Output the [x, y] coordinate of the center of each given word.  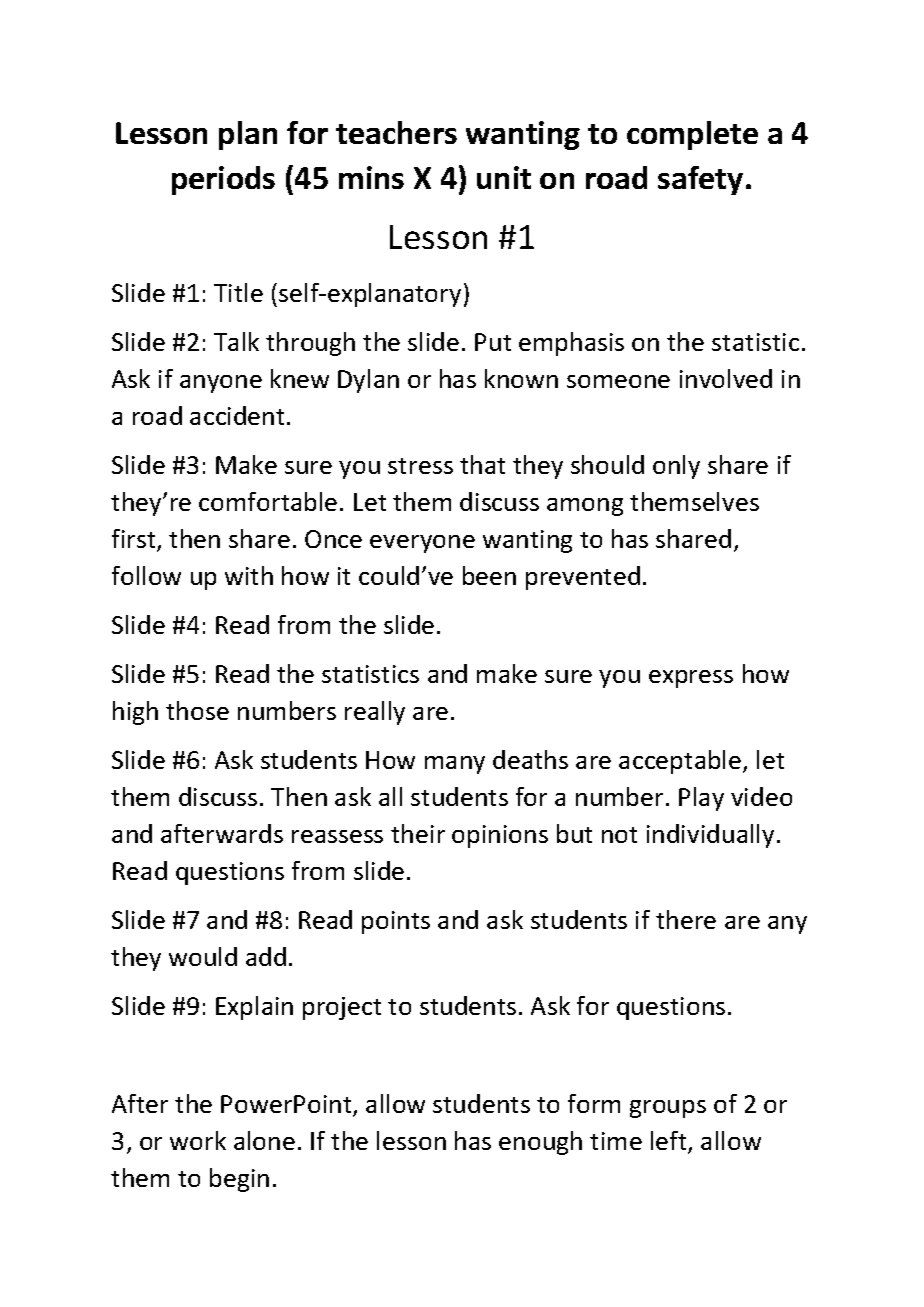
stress [420, 466]
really [375, 713]
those [197, 710]
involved [726, 378]
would [203, 956]
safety [700, 180]
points [396, 922]
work [198, 1140]
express [691, 679]
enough [540, 1143]
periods [223, 180]
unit [504, 177]
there [686, 919]
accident [237, 415]
